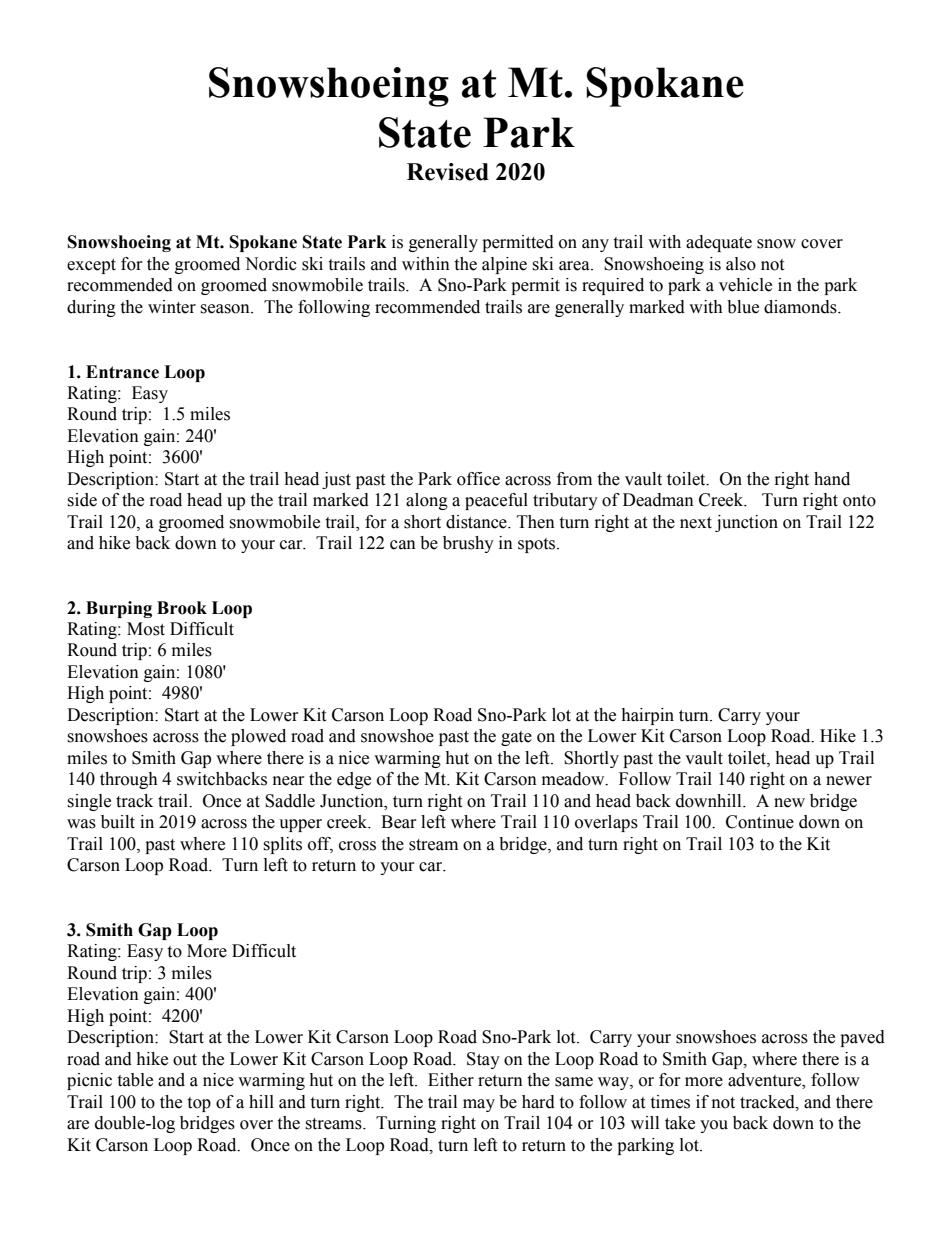 The width and height of the screenshot is (952, 1233). What do you see at coordinates (516, 738) in the screenshot?
I see `gate` at bounding box center [516, 738].
